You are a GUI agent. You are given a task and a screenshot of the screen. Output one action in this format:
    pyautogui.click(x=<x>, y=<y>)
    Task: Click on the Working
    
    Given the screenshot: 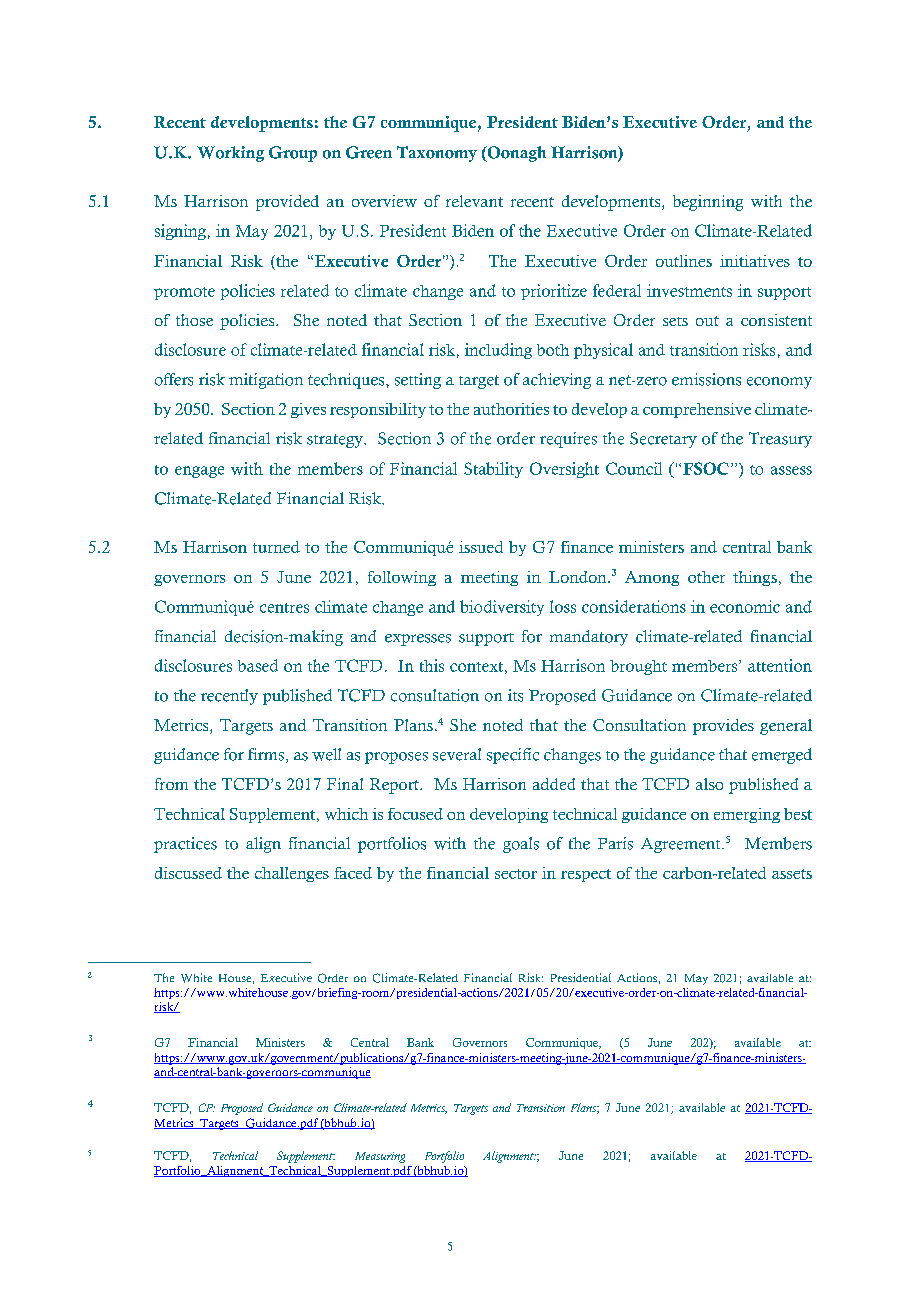 What is the action you would take?
    pyautogui.click(x=230, y=154)
